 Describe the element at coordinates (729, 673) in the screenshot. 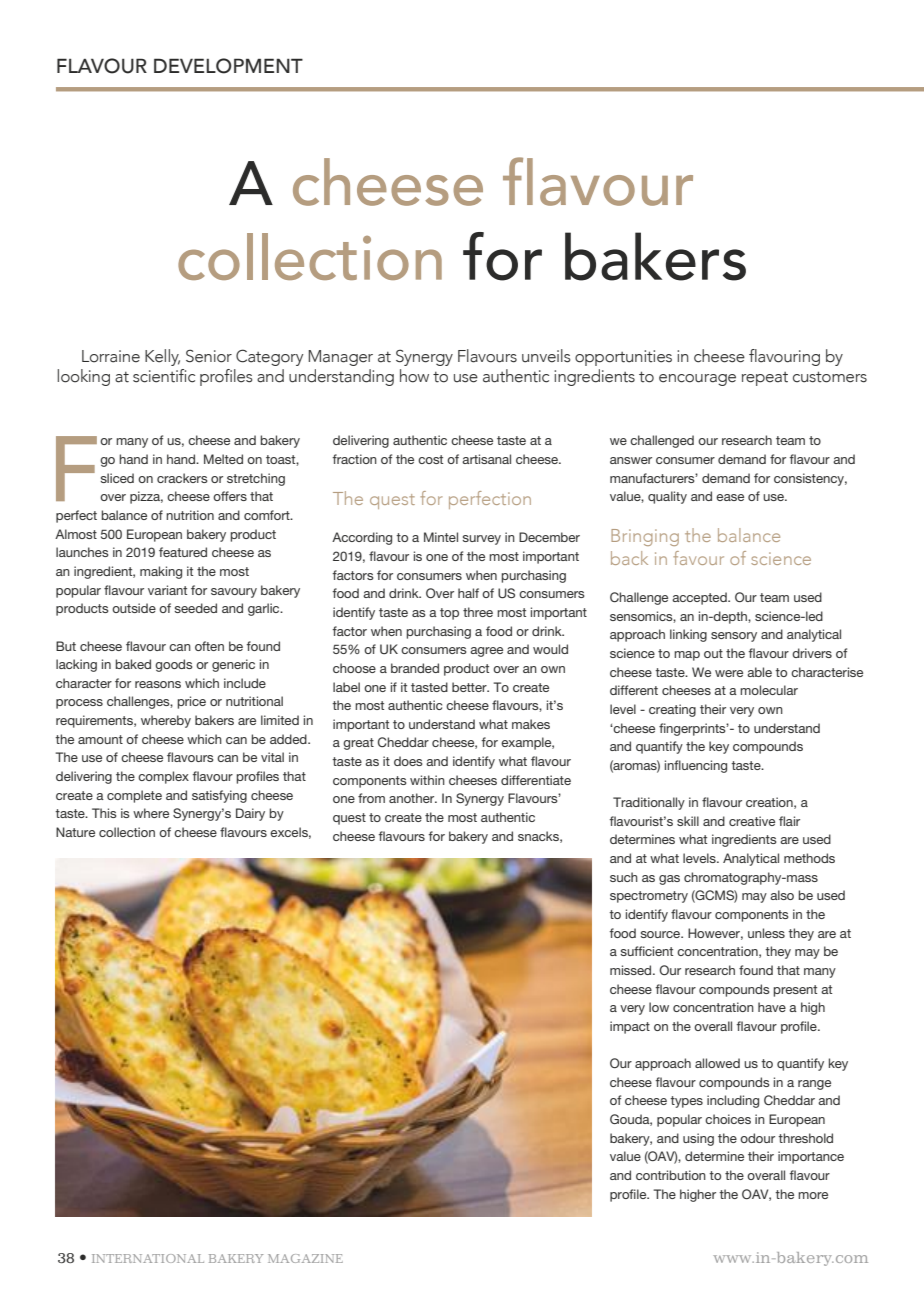

I see `were` at that location.
